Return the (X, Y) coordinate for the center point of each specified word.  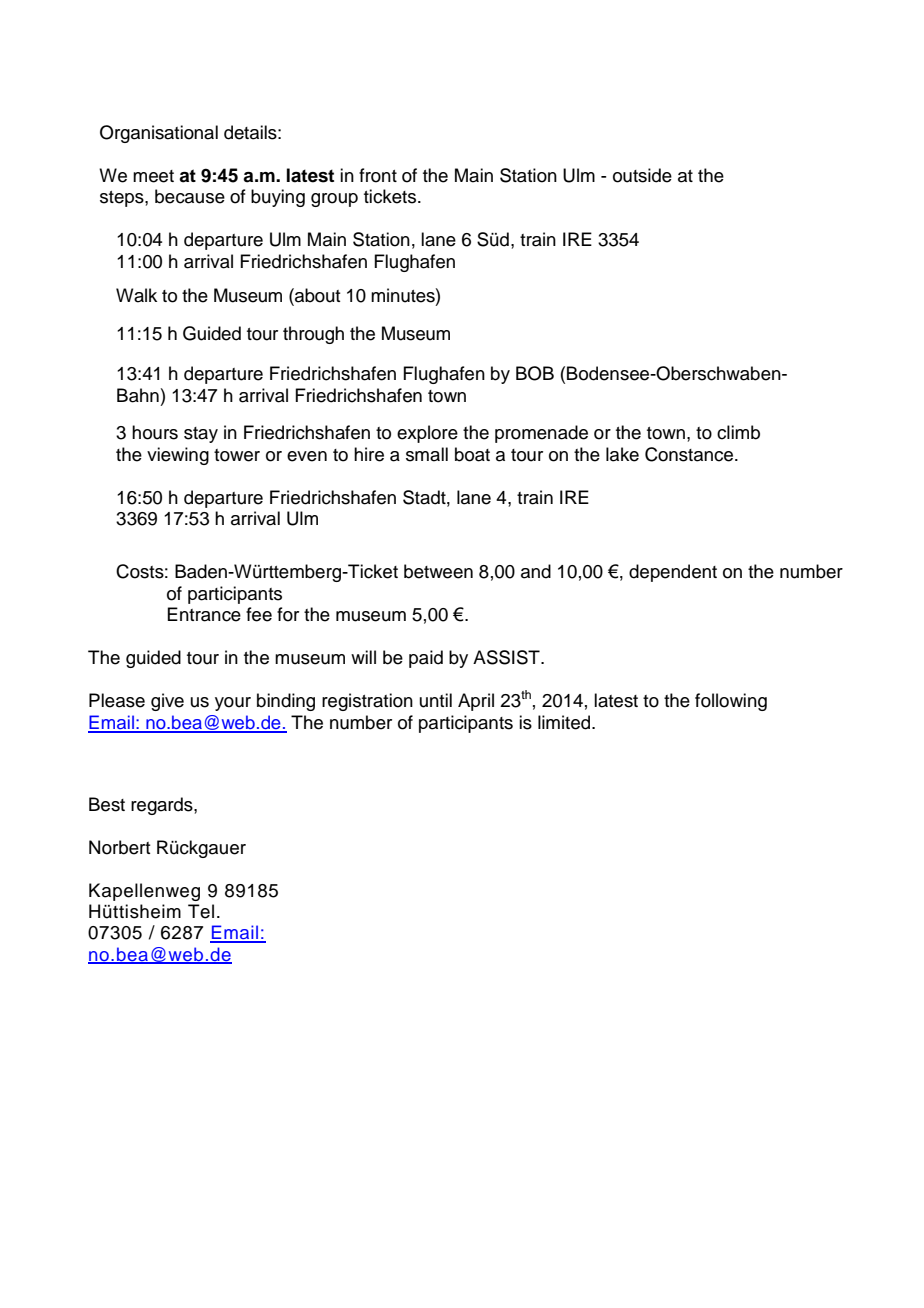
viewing (178, 456)
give (167, 702)
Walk (136, 295)
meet (153, 176)
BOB (535, 373)
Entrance (204, 614)
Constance (690, 454)
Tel (201, 911)
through (313, 335)
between (438, 571)
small (427, 454)
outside (642, 175)
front (378, 175)
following (731, 702)
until (436, 700)
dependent (673, 573)
